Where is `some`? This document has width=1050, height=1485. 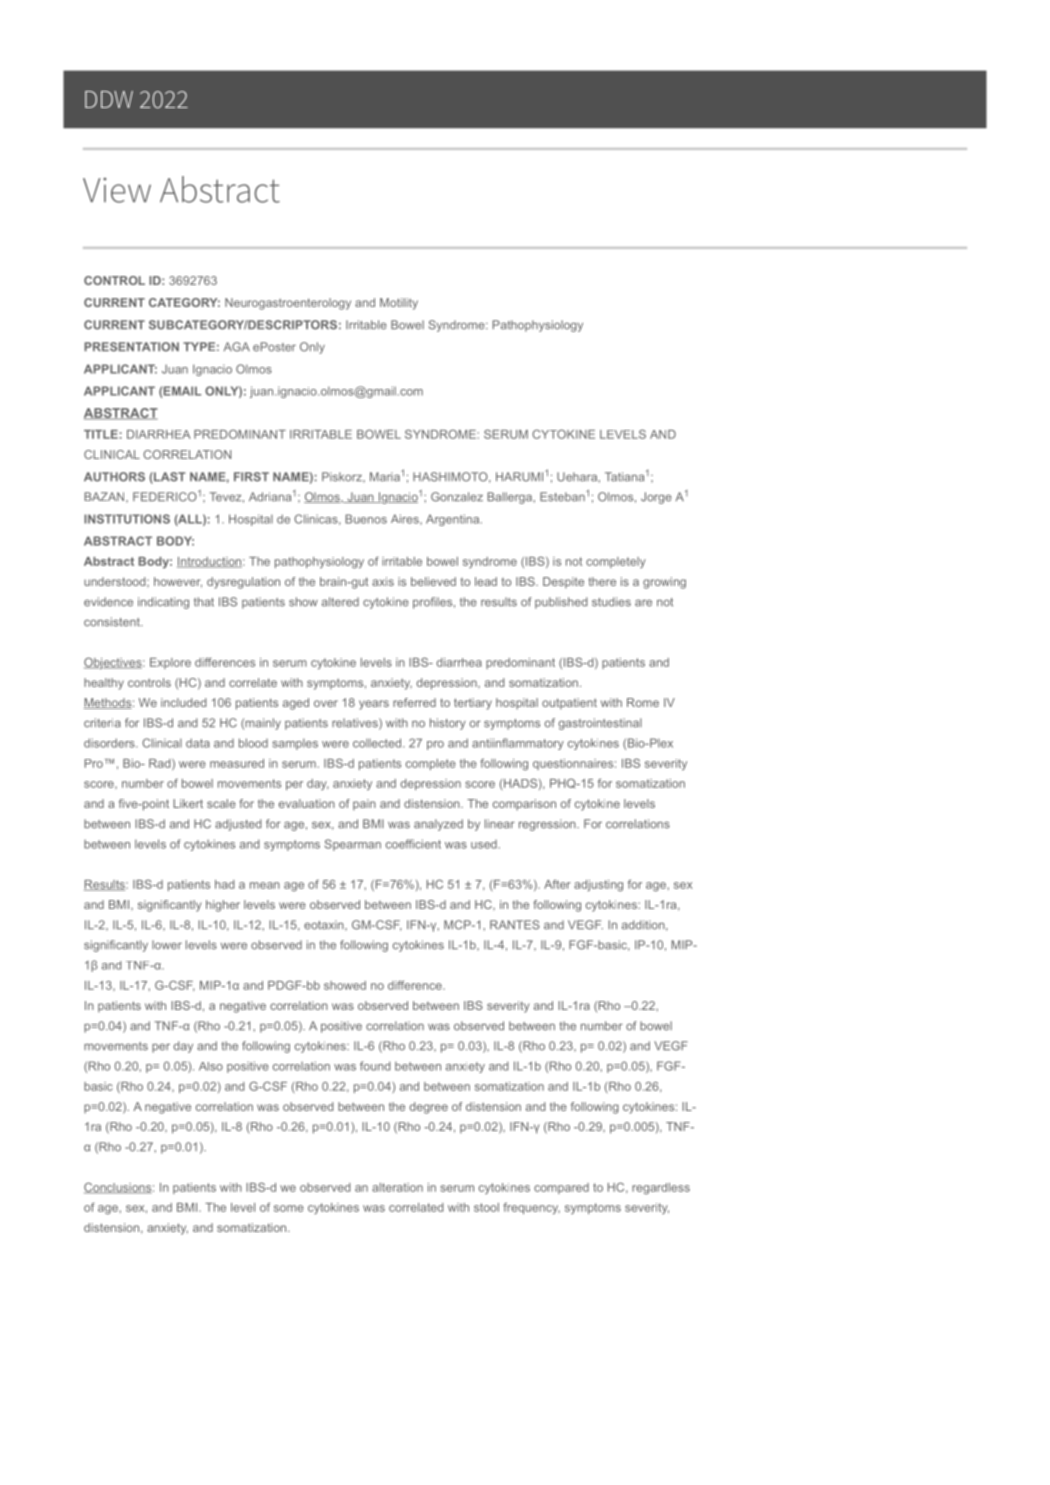 some is located at coordinates (289, 1208).
